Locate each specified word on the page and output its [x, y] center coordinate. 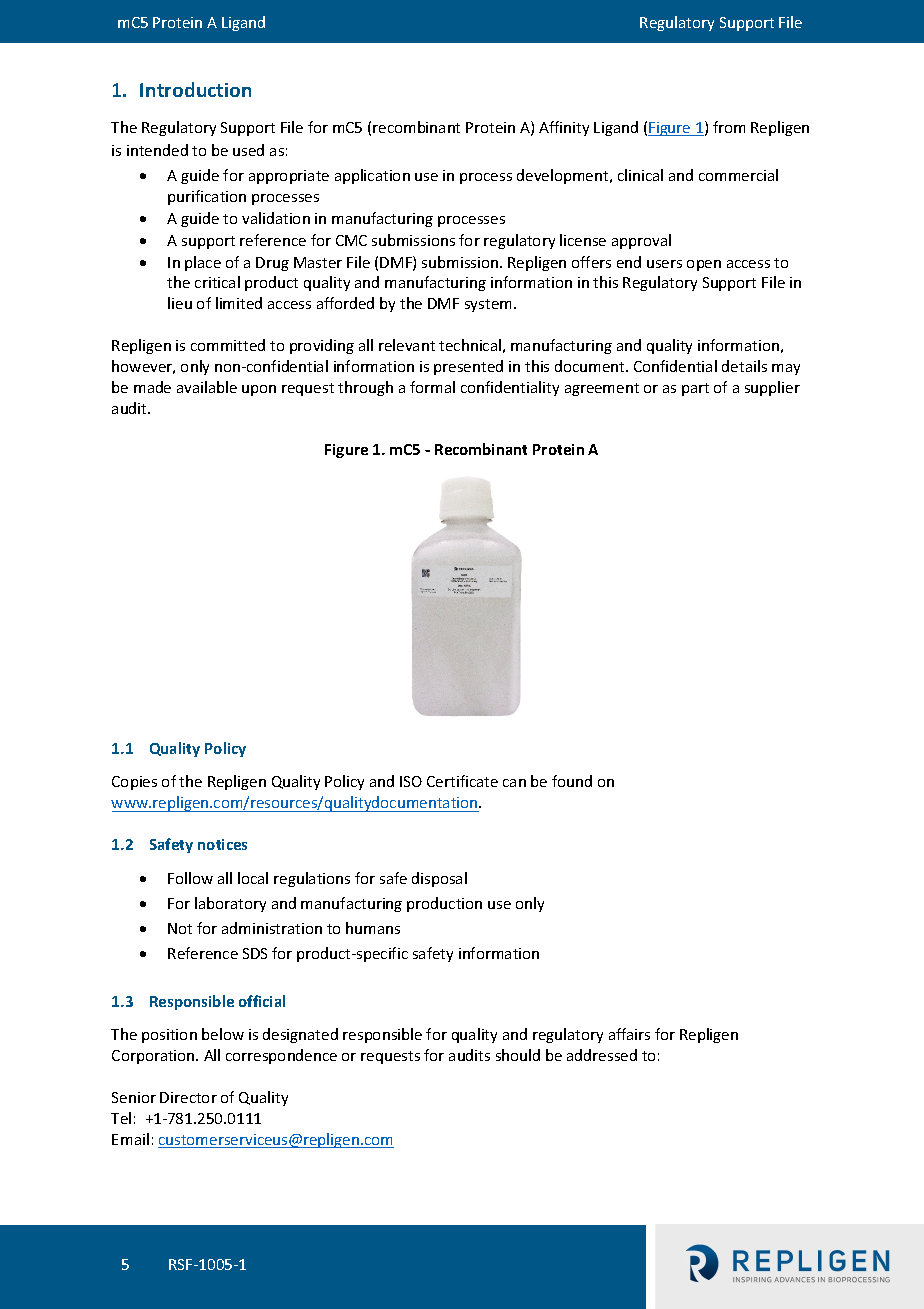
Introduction [195, 89]
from [729, 127]
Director [188, 1097]
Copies [134, 783]
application [372, 176]
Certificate [462, 781]
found [572, 781]
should [518, 1055]
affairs [629, 1034]
